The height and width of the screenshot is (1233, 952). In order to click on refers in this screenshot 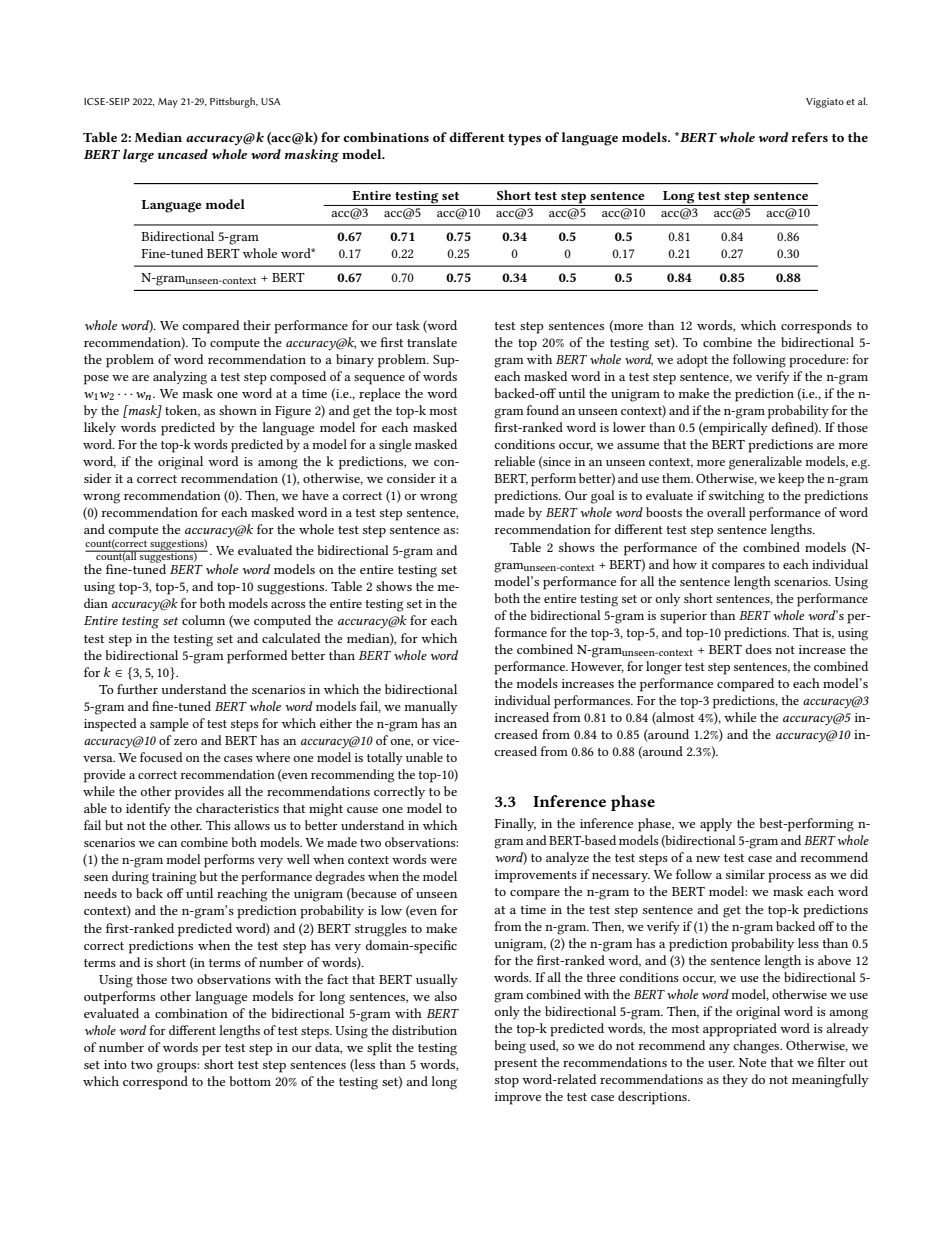, I will do `click(809, 137)`.
